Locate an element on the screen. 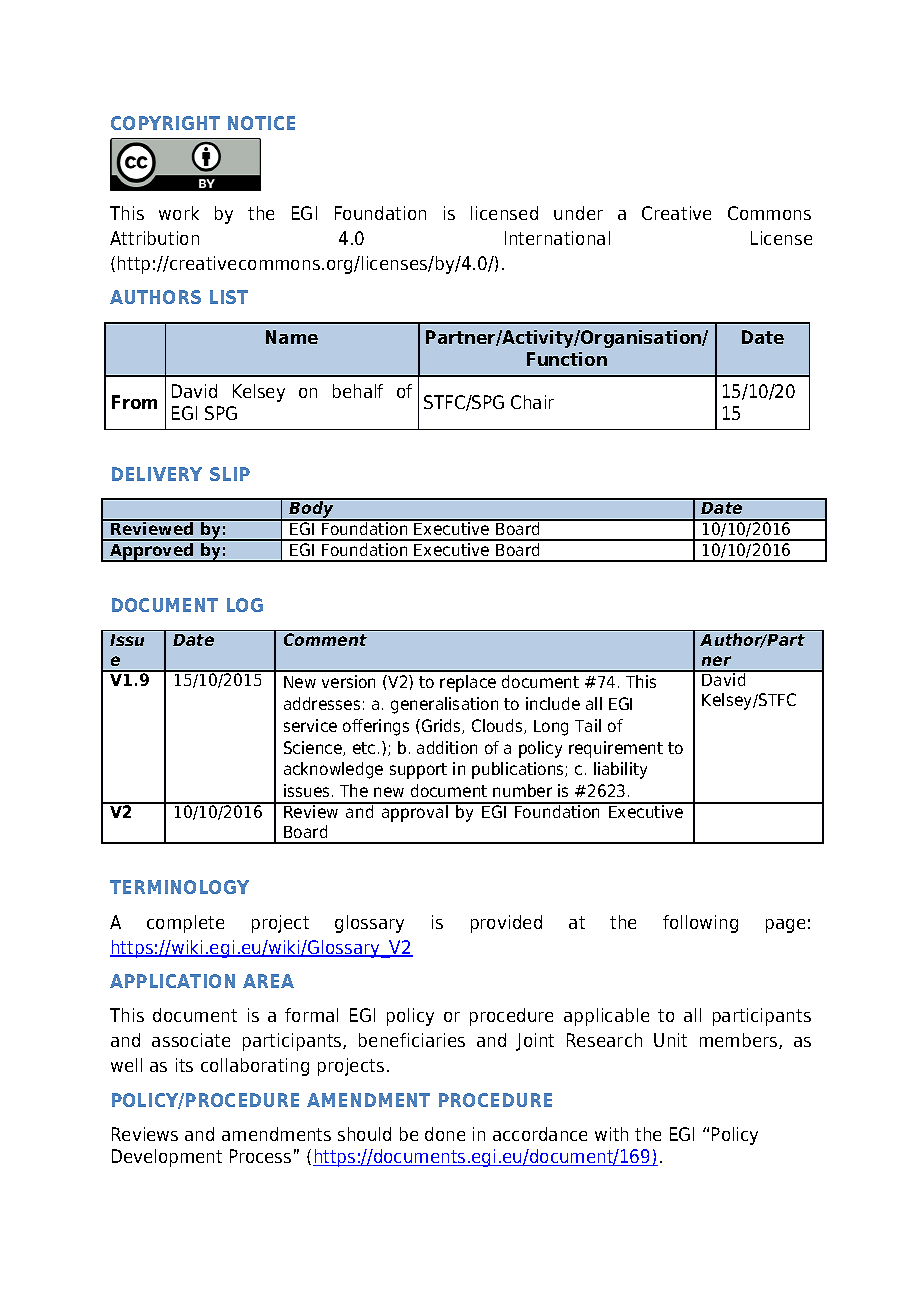 The image size is (924, 1308). COPYRIGHT is located at coordinates (165, 123).
